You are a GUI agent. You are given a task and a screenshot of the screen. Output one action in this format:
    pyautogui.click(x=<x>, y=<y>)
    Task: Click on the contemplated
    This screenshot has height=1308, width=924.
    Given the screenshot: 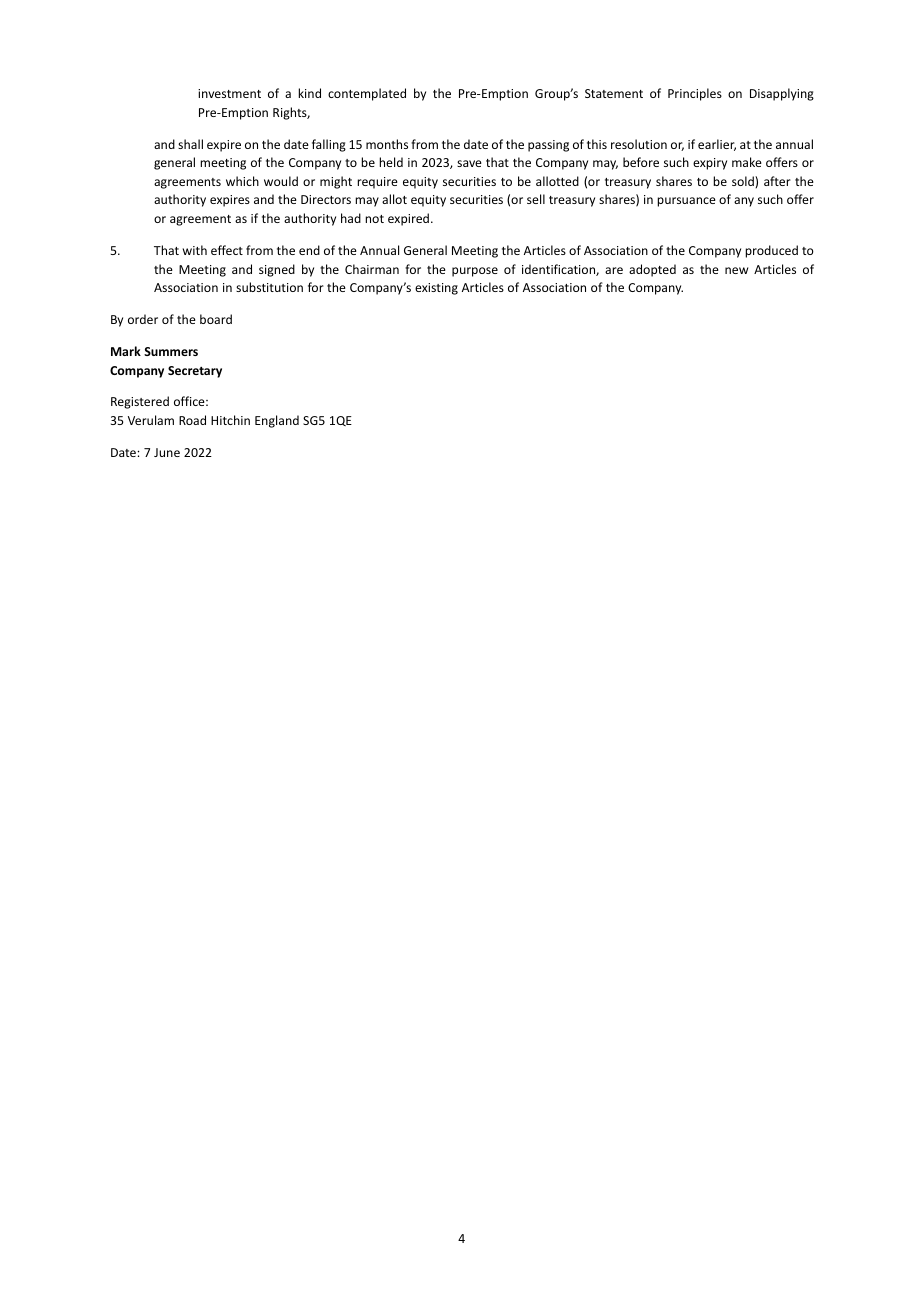 What is the action you would take?
    pyautogui.click(x=367, y=94)
